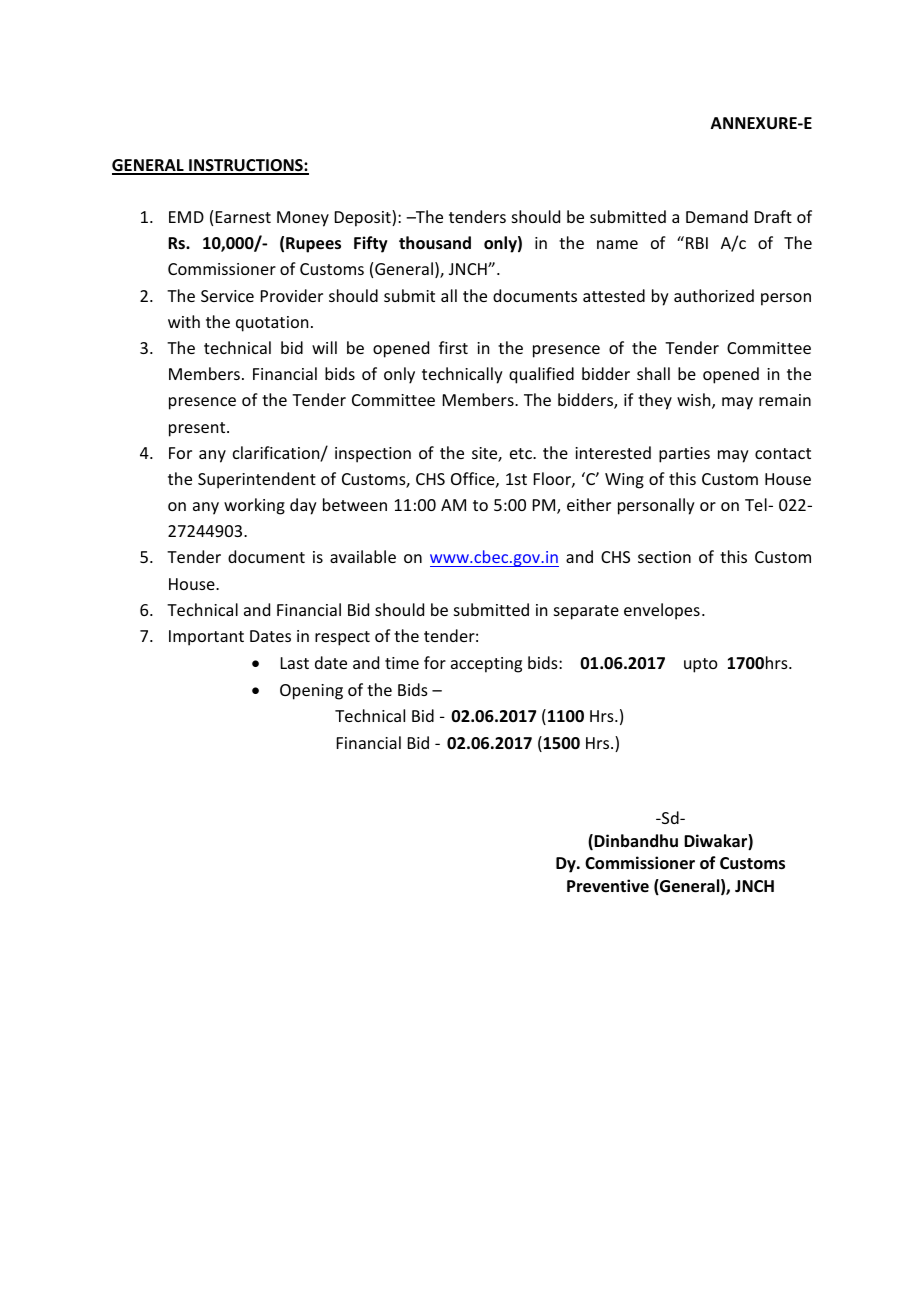  Describe the element at coordinates (653, 373) in the document. I see `shall` at that location.
